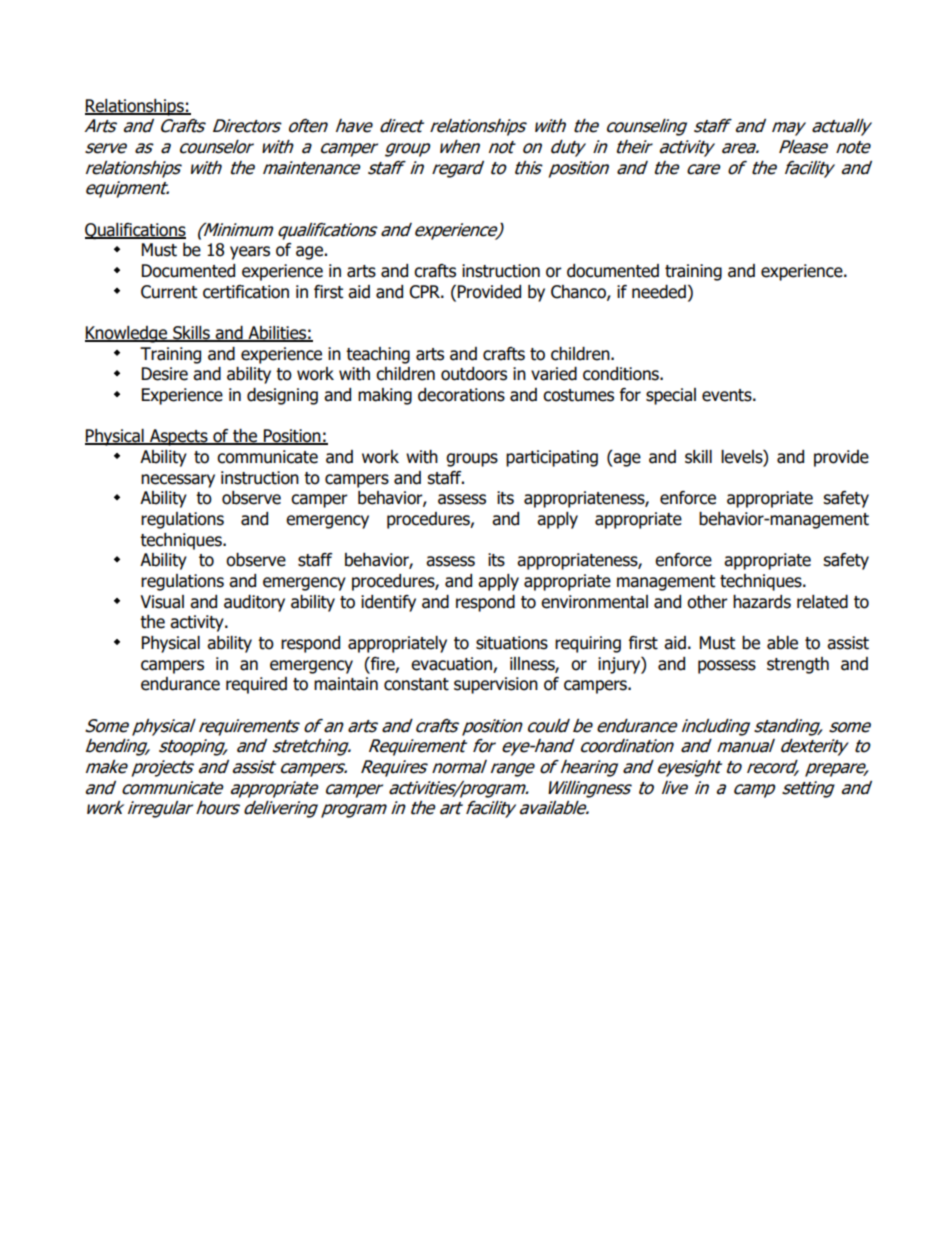  Describe the element at coordinates (671, 396) in the screenshot. I see `special` at that location.
